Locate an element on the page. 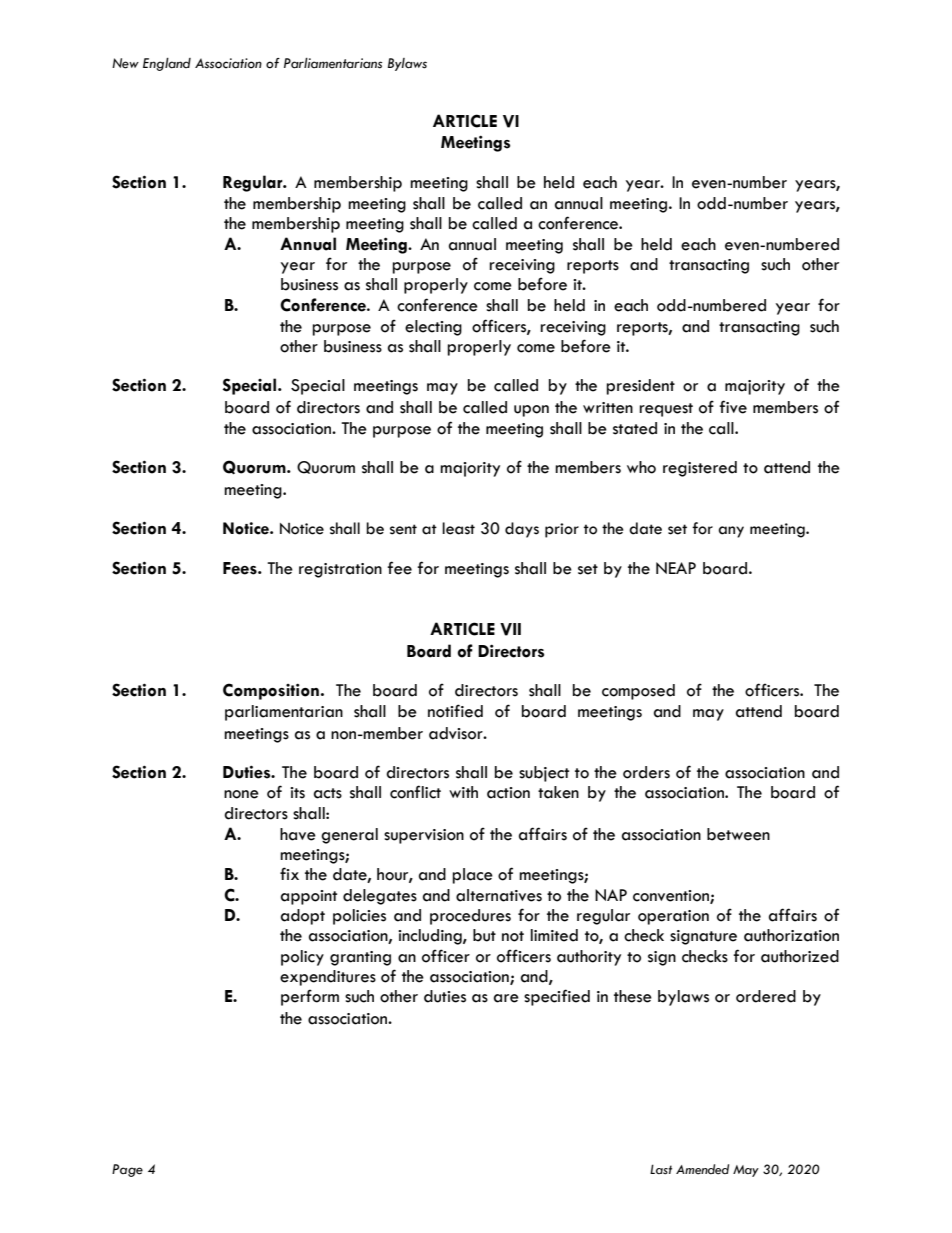 This page has width=952, height=1233. president is located at coordinates (640, 387).
